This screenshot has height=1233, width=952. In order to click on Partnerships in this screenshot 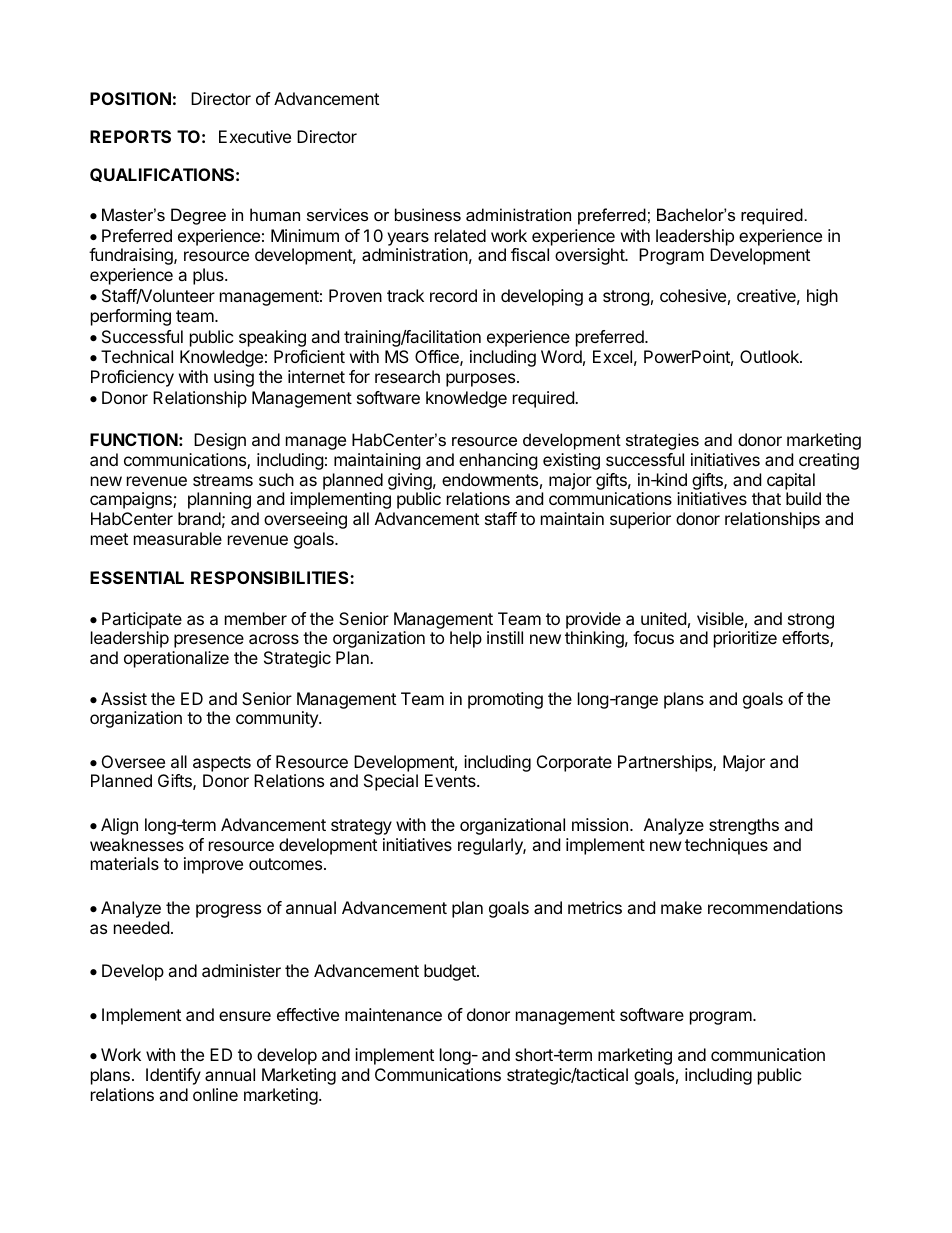, I will do `click(666, 763)`.
